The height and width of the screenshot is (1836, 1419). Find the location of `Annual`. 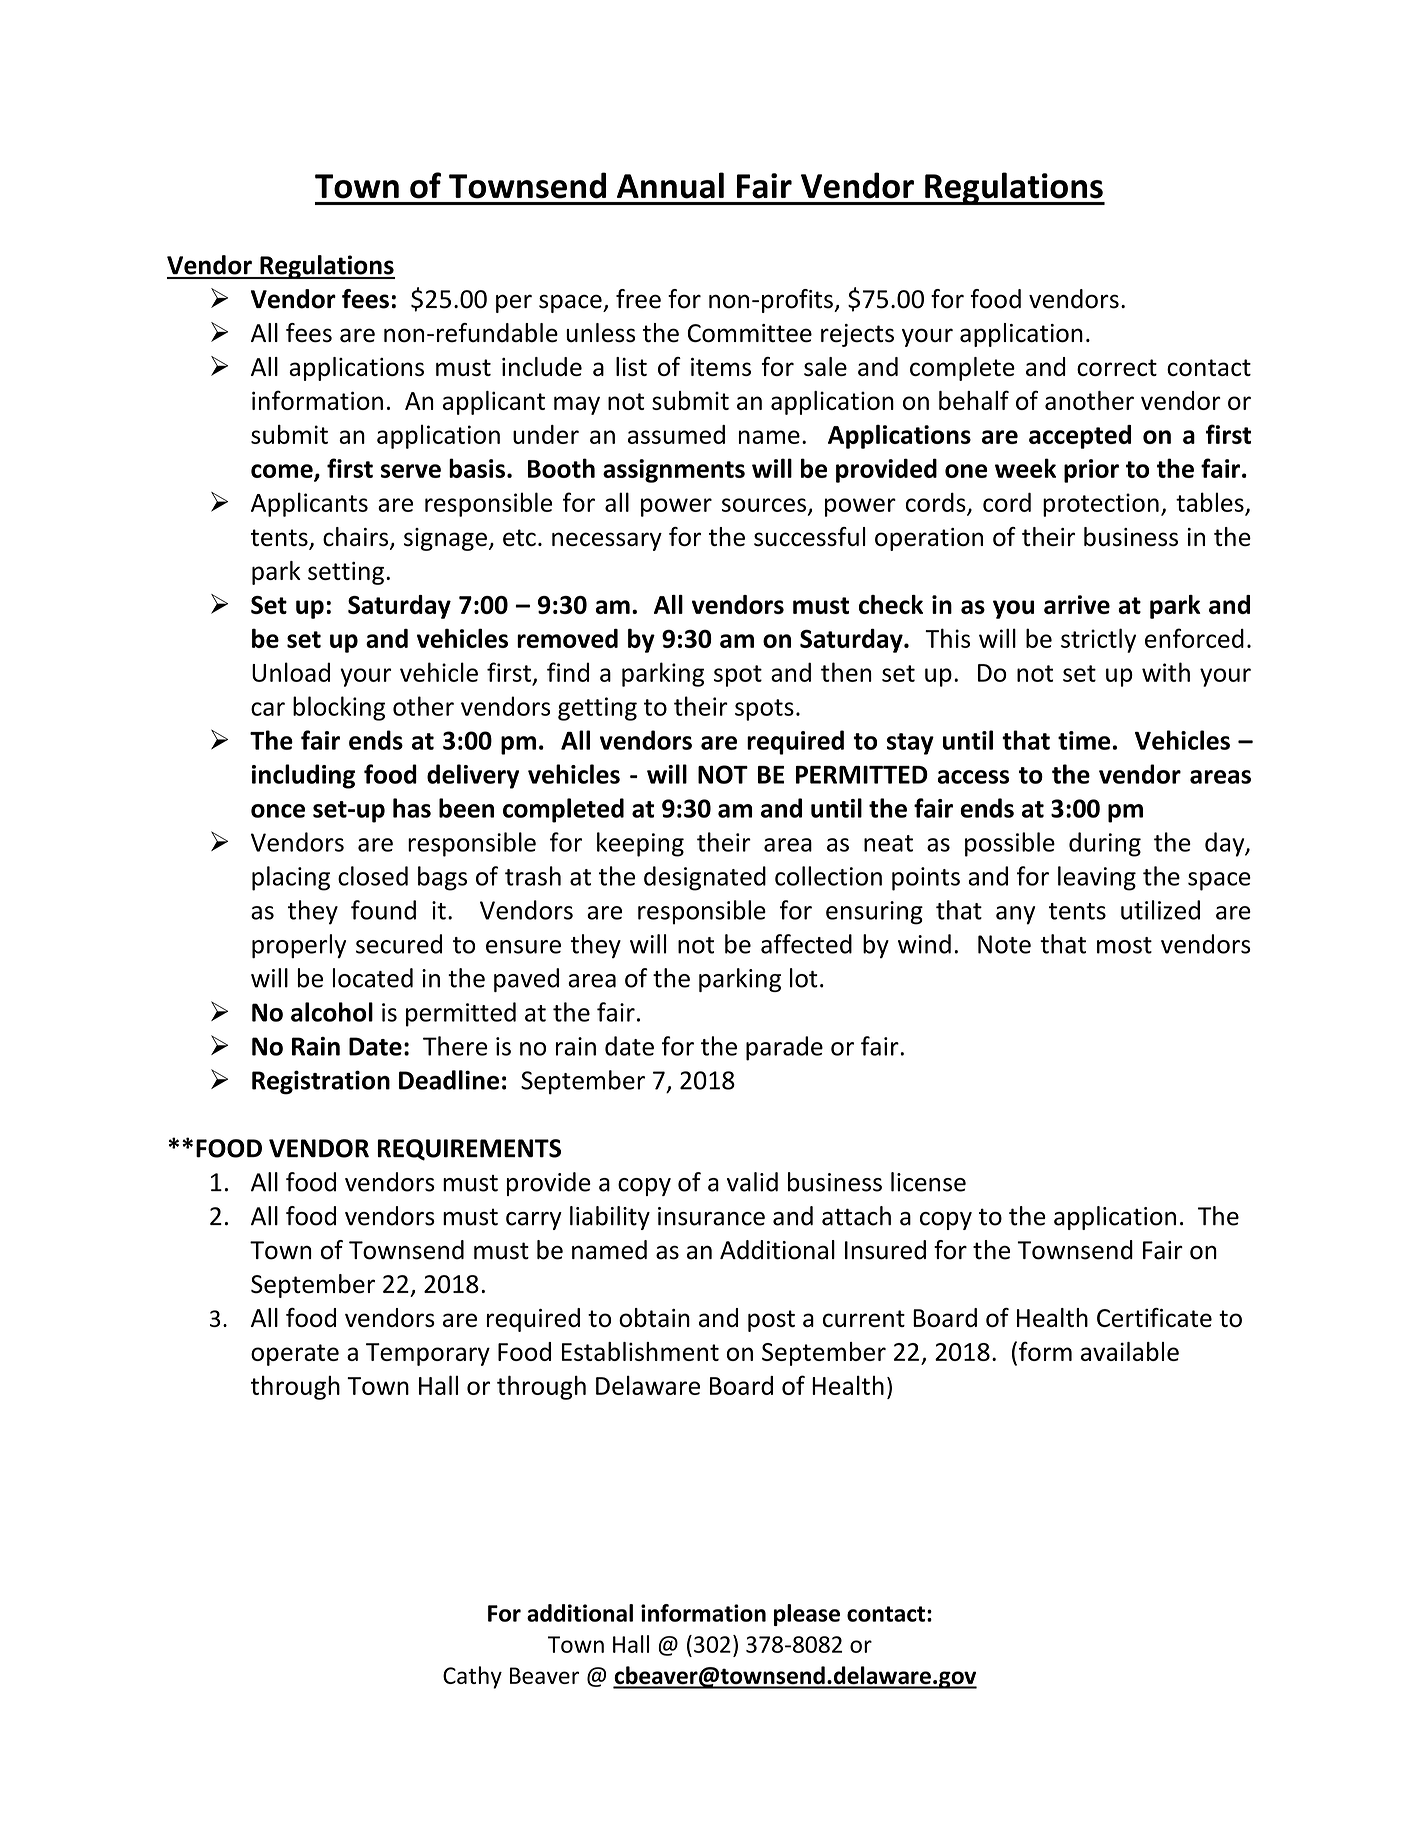

Annual is located at coordinates (670, 185).
